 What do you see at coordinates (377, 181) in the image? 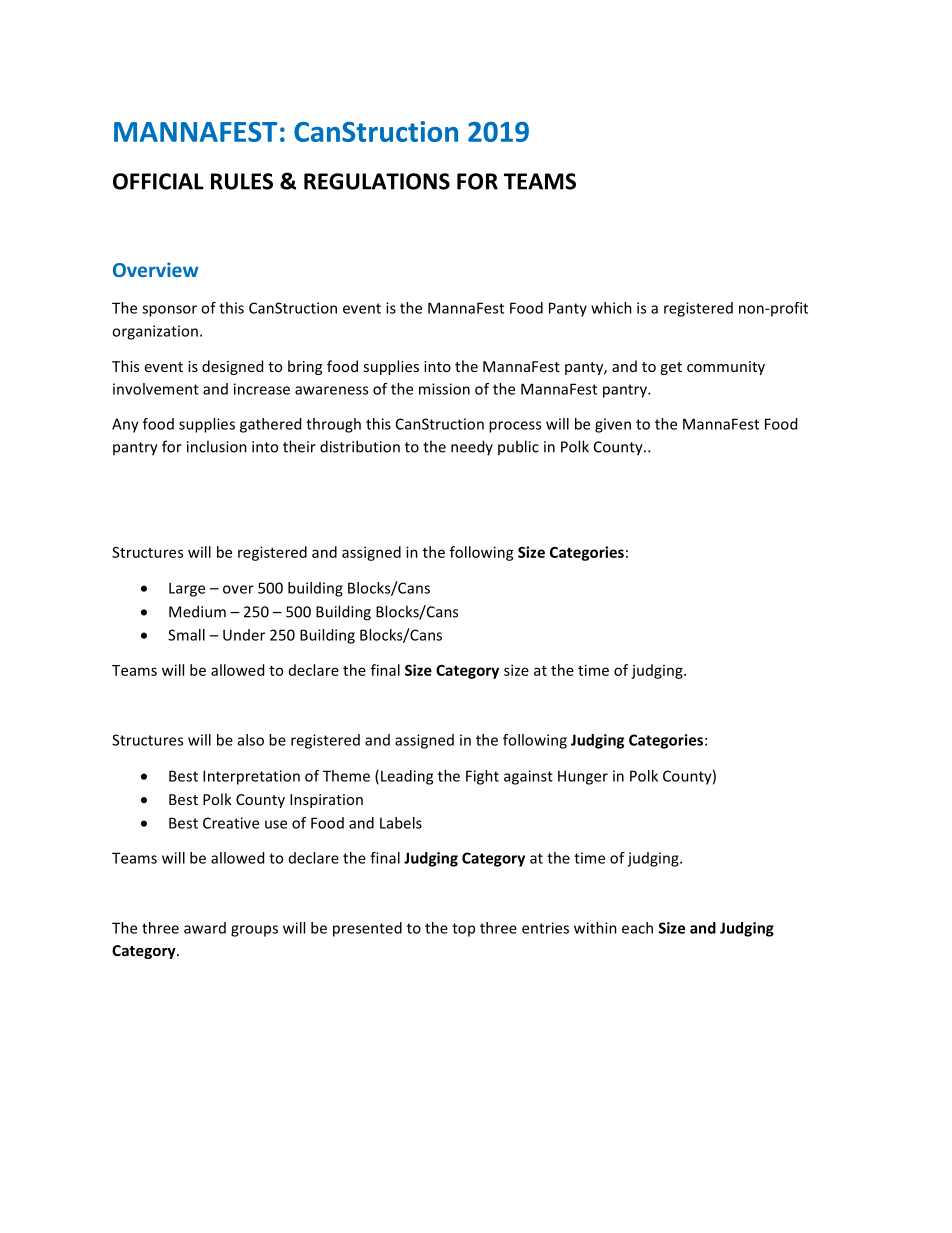
I see `REGULATIONS` at bounding box center [377, 181].
